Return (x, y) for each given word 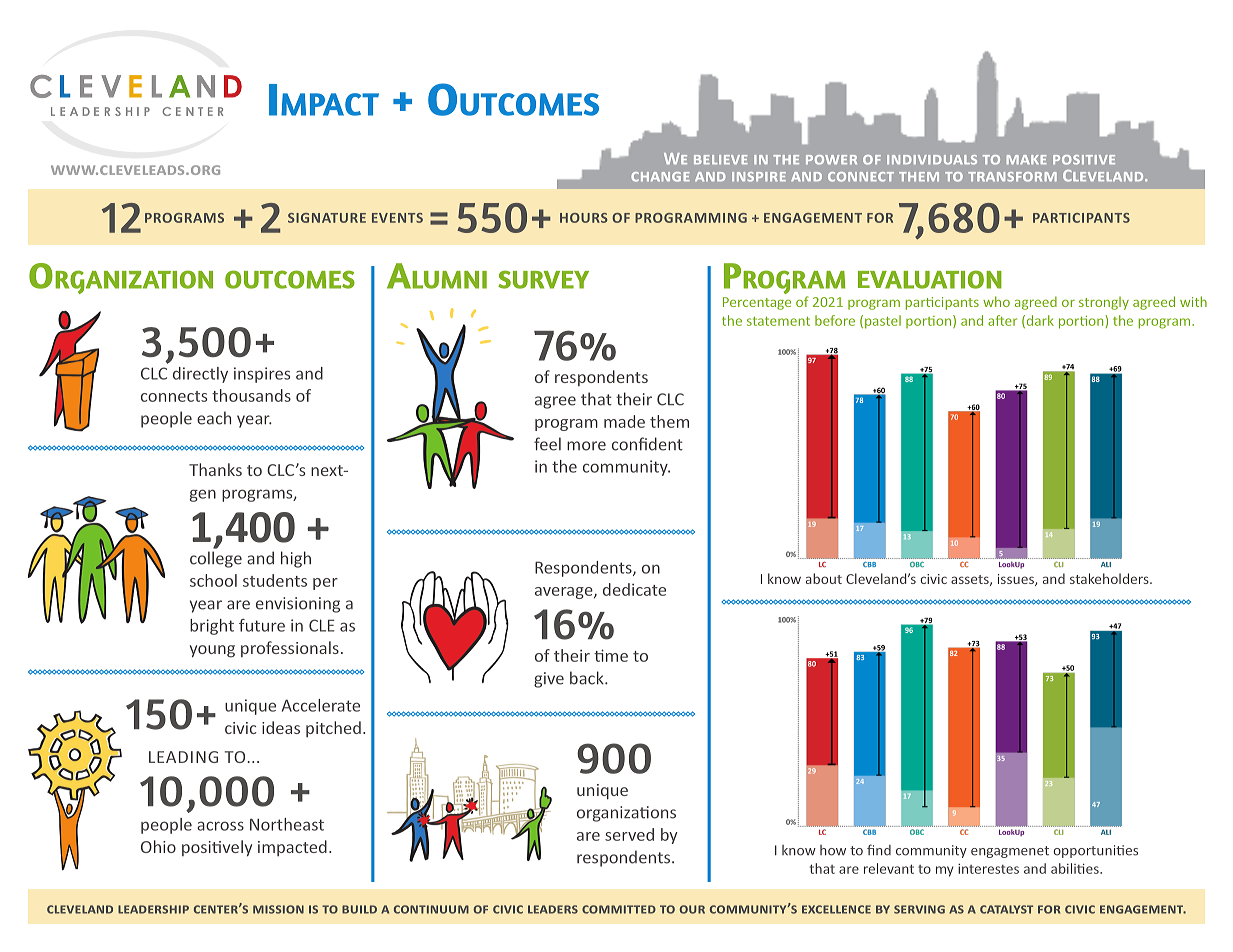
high (296, 559)
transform (1012, 177)
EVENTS (397, 218)
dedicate (634, 589)
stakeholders (1110, 578)
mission (278, 909)
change (660, 177)
